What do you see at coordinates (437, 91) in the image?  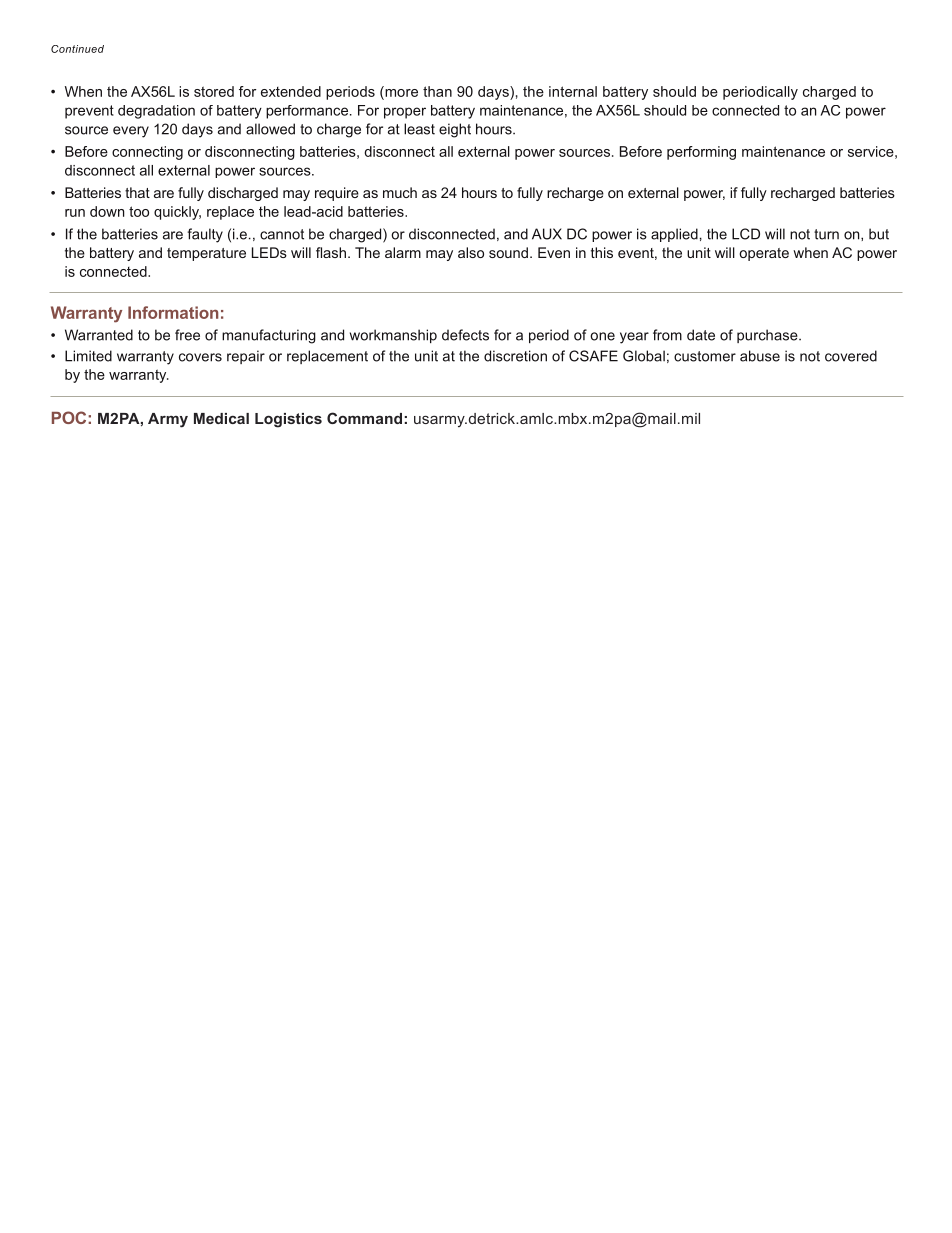 I see `than` at bounding box center [437, 91].
